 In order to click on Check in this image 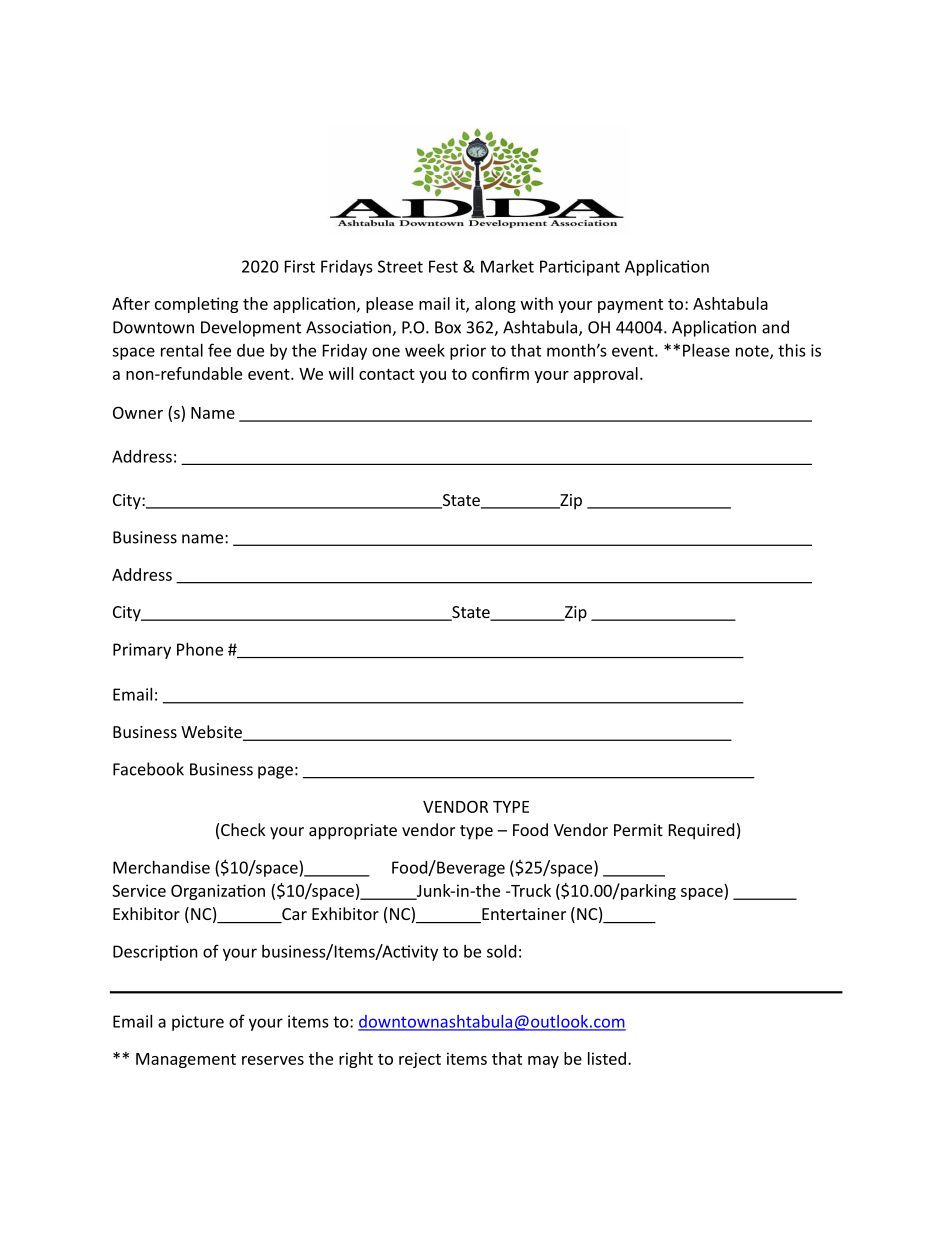, I will do `click(243, 829)`.
